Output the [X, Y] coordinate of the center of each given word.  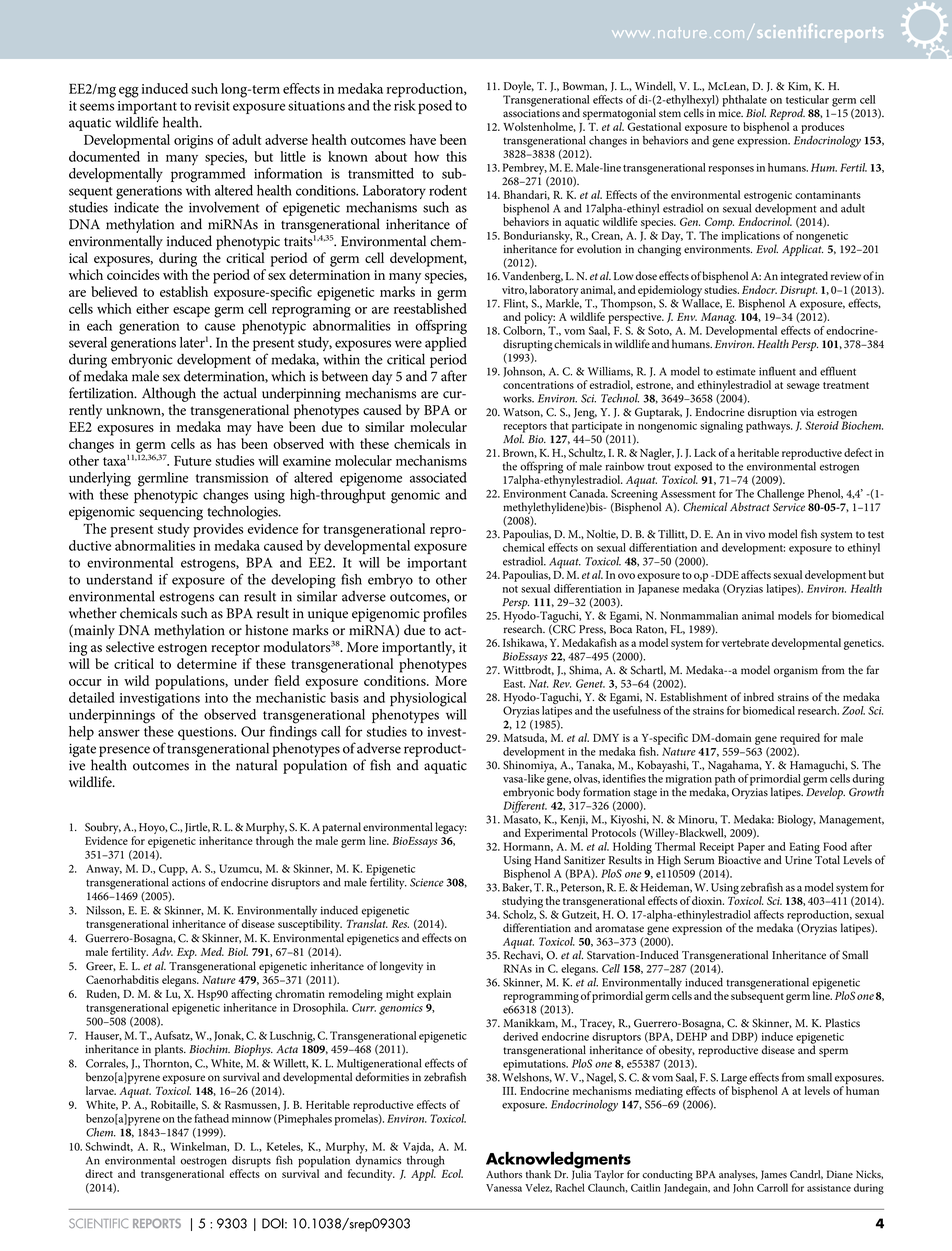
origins [193, 142]
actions [188, 882]
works [518, 398]
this [456, 156]
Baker [517, 886]
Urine [798, 860]
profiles [445, 614]
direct [99, 1173]
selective [130, 646]
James [774, 1175]
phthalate [744, 102]
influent [777, 371]
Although [169, 394]
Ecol [452, 1173]
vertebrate [745, 642]
